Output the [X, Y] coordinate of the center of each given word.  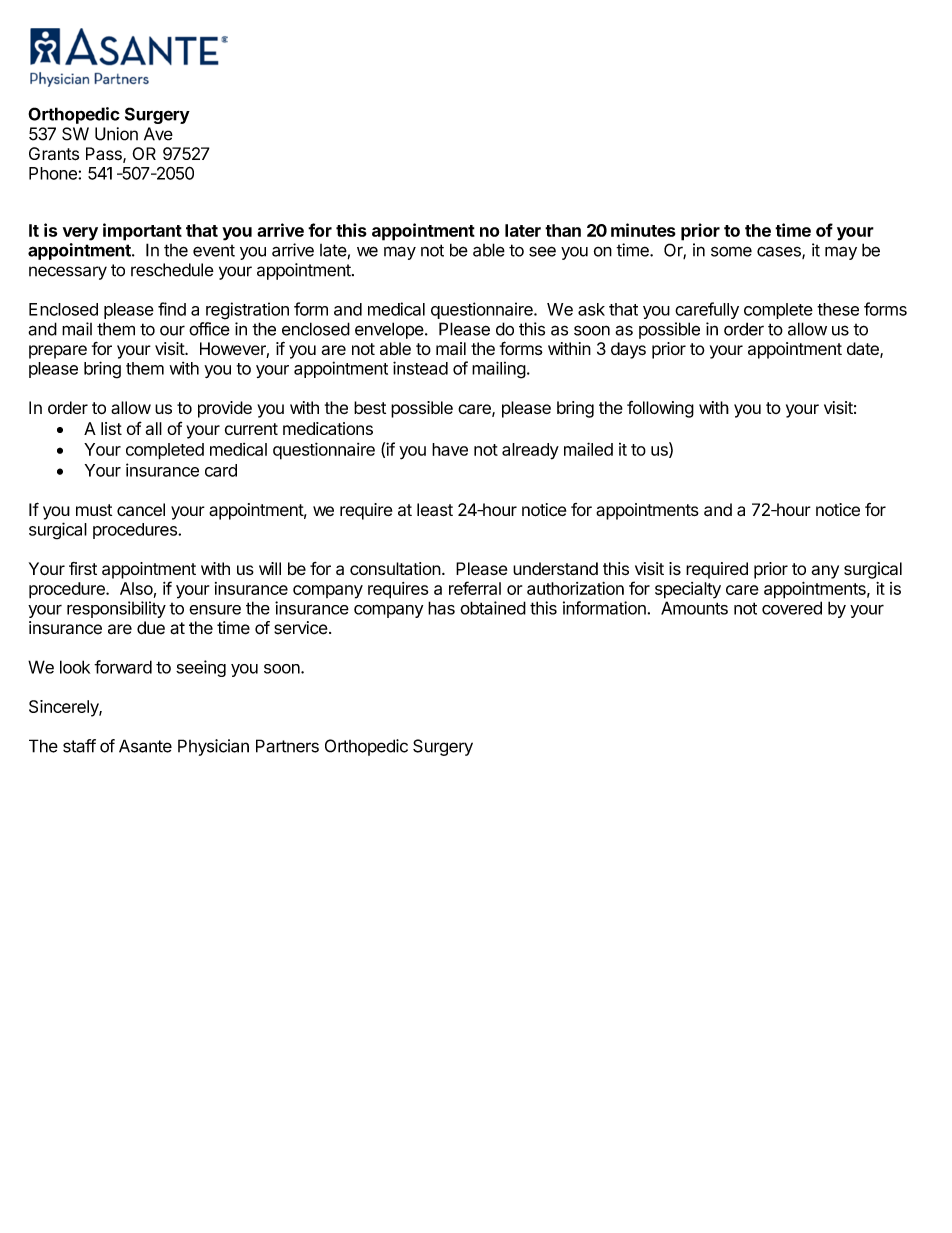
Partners [287, 746]
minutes [643, 230]
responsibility [116, 609]
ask [591, 309]
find [172, 309]
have [450, 449]
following [660, 409]
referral [475, 588]
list [111, 428]
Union [116, 134]
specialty [688, 590]
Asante [145, 746]
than [563, 230]
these [838, 309]
